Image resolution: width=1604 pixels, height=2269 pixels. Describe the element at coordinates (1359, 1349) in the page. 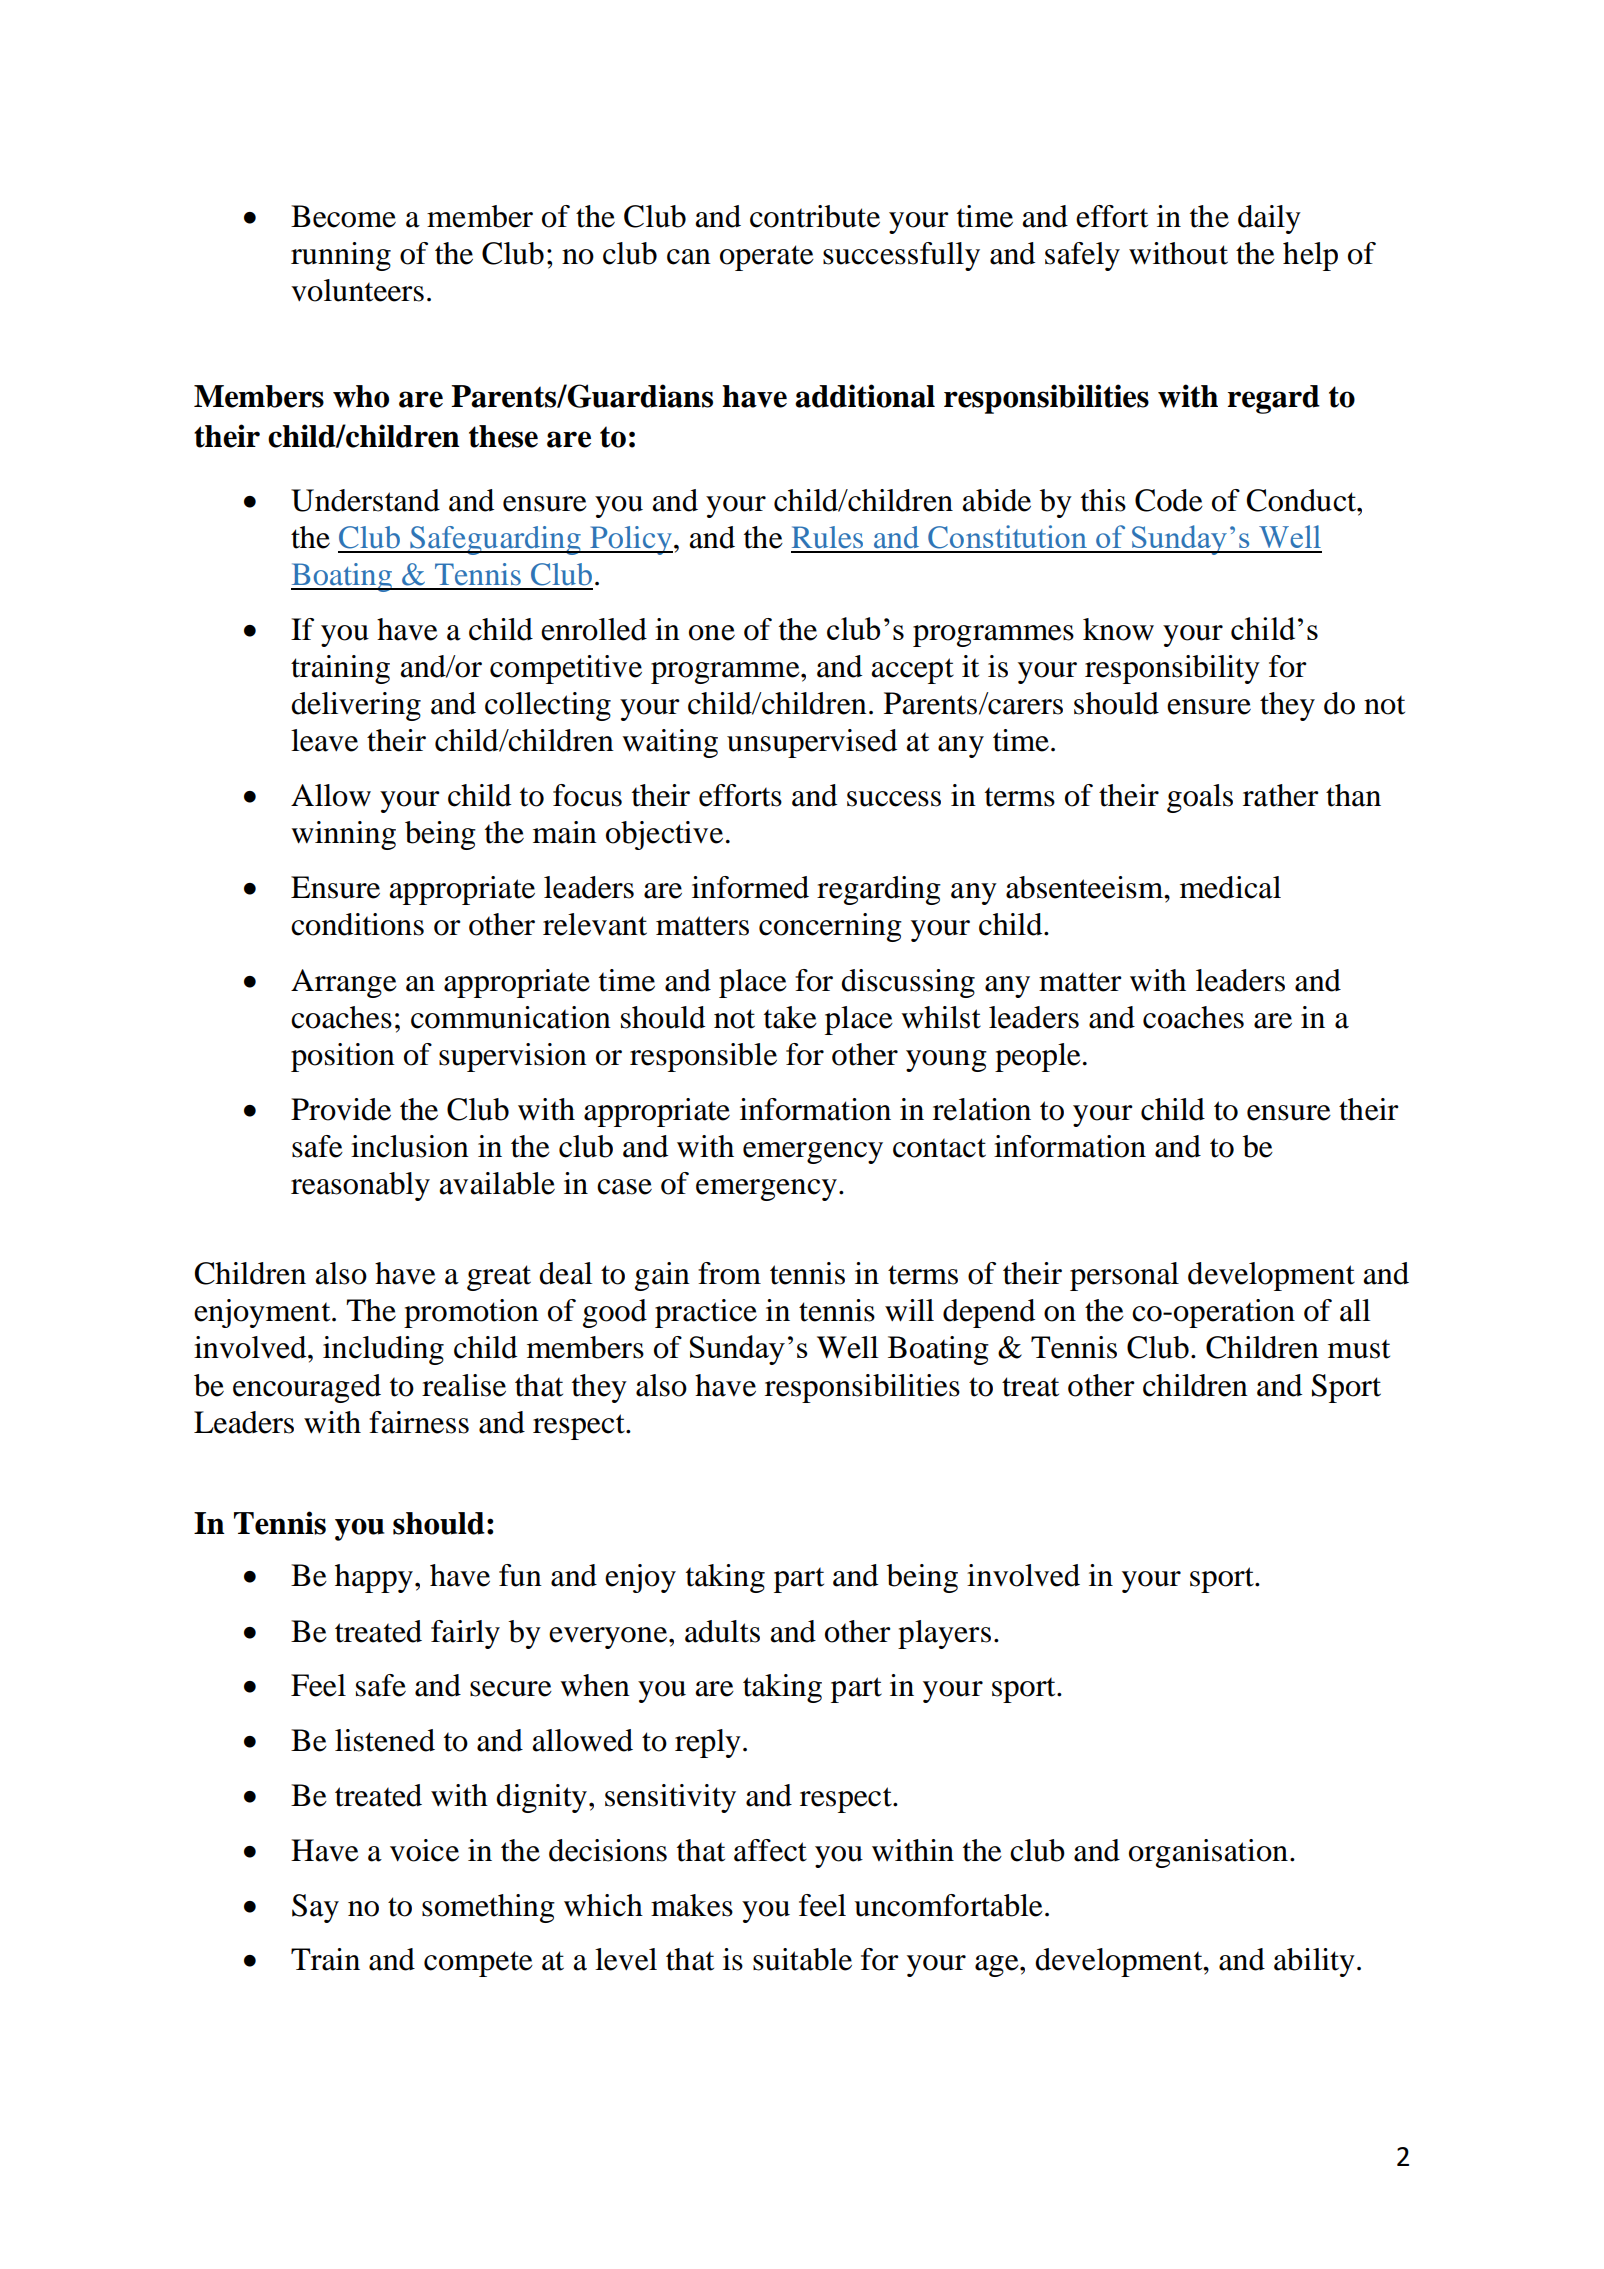

I see `must` at that location.
